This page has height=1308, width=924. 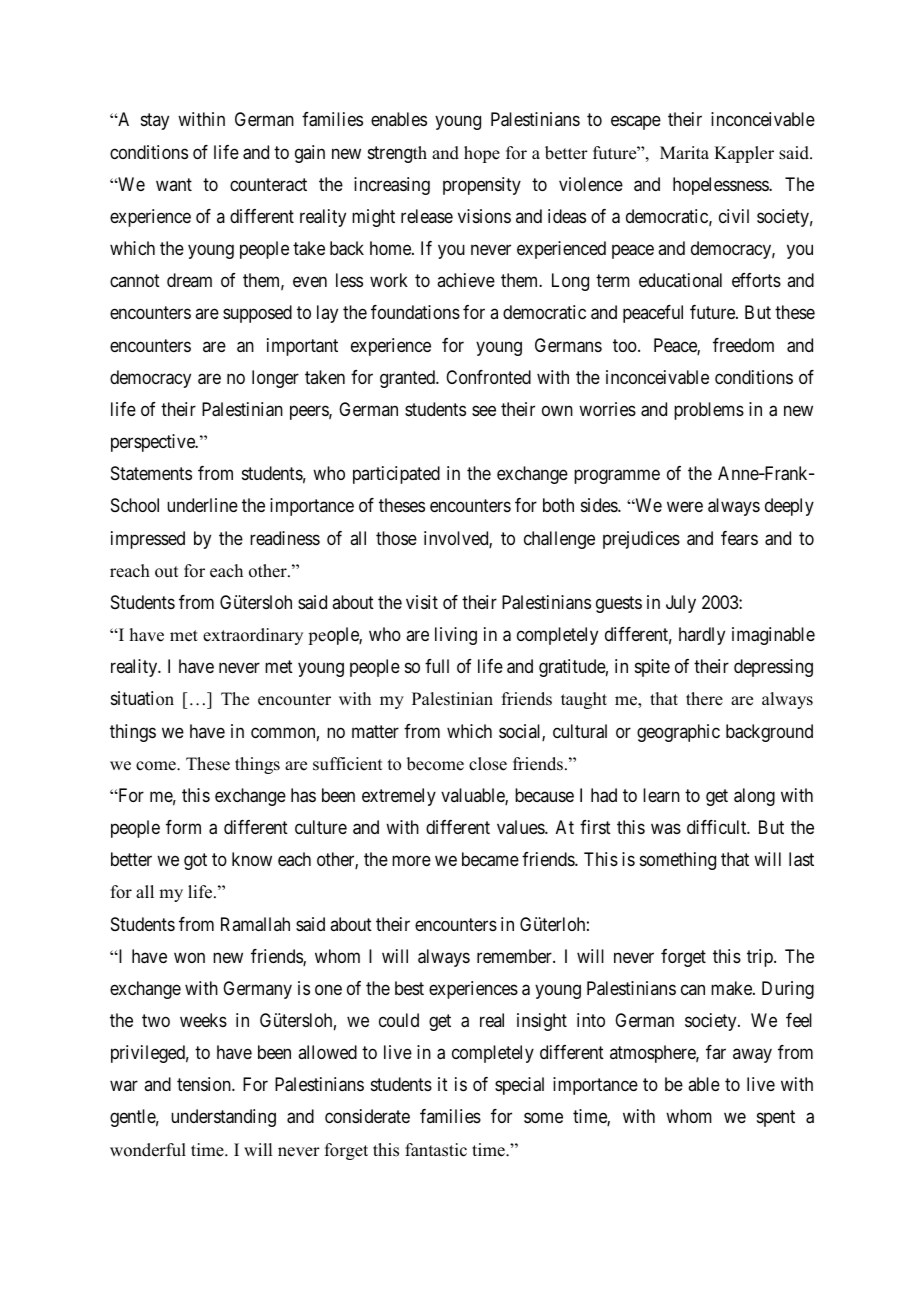 What do you see at coordinates (223, 1118) in the page?
I see `understanding` at bounding box center [223, 1118].
